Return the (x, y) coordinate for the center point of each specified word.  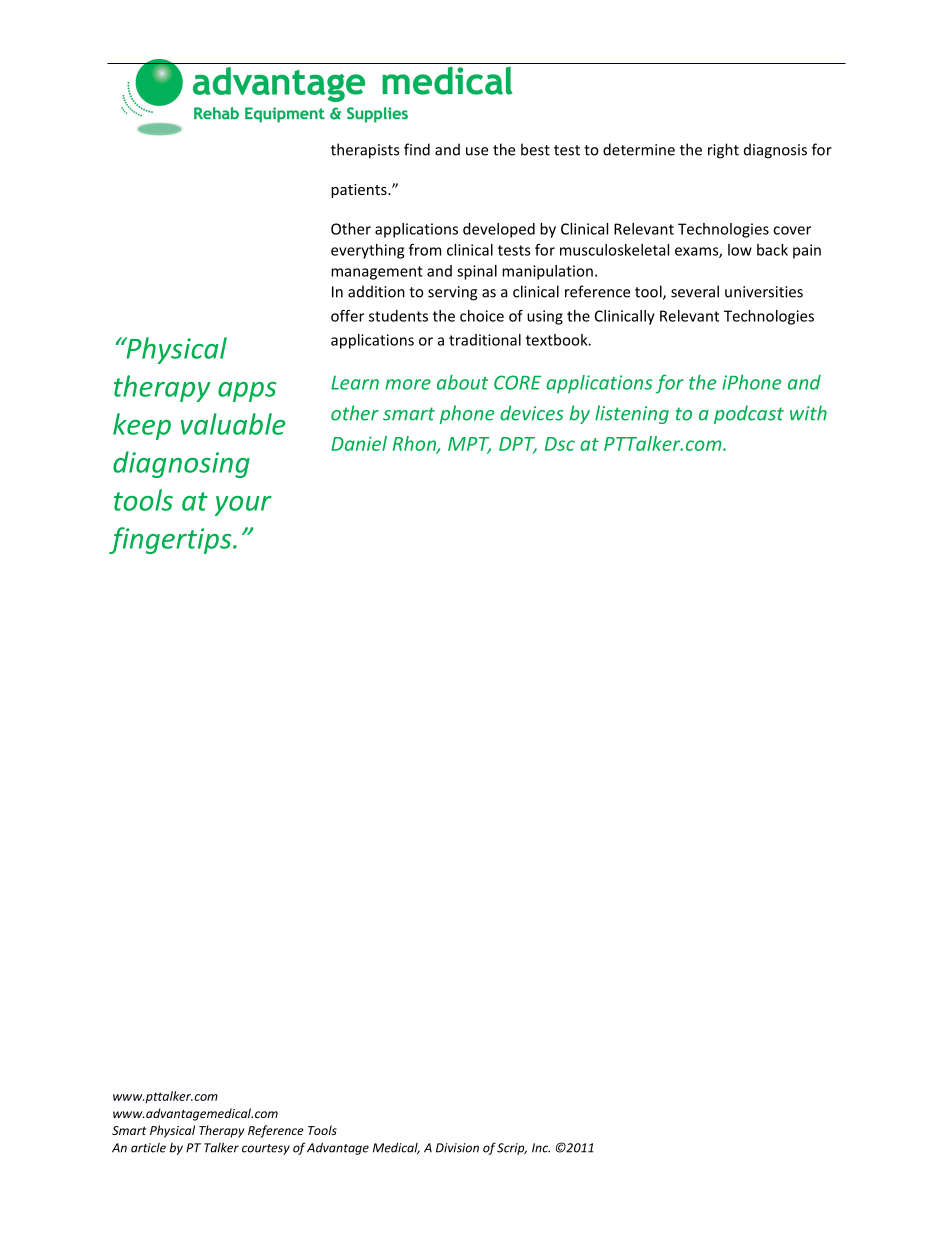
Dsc (560, 444)
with (808, 413)
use (477, 151)
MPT (469, 445)
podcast (749, 414)
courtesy (266, 1149)
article (148, 1148)
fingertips (171, 540)
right (723, 151)
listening (632, 414)
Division (457, 1148)
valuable (233, 424)
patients (360, 191)
